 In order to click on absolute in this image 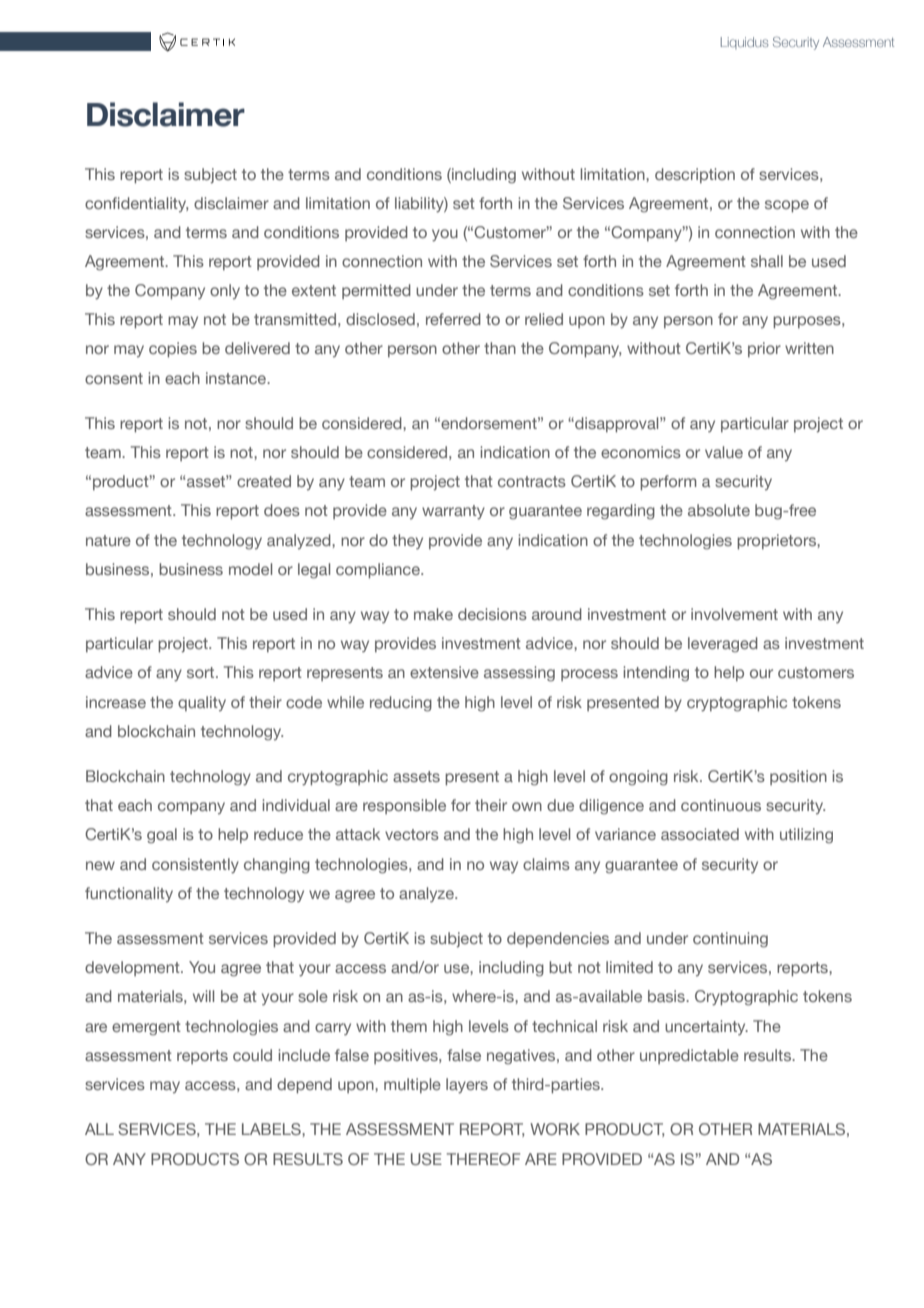, I will do `click(719, 510)`.
